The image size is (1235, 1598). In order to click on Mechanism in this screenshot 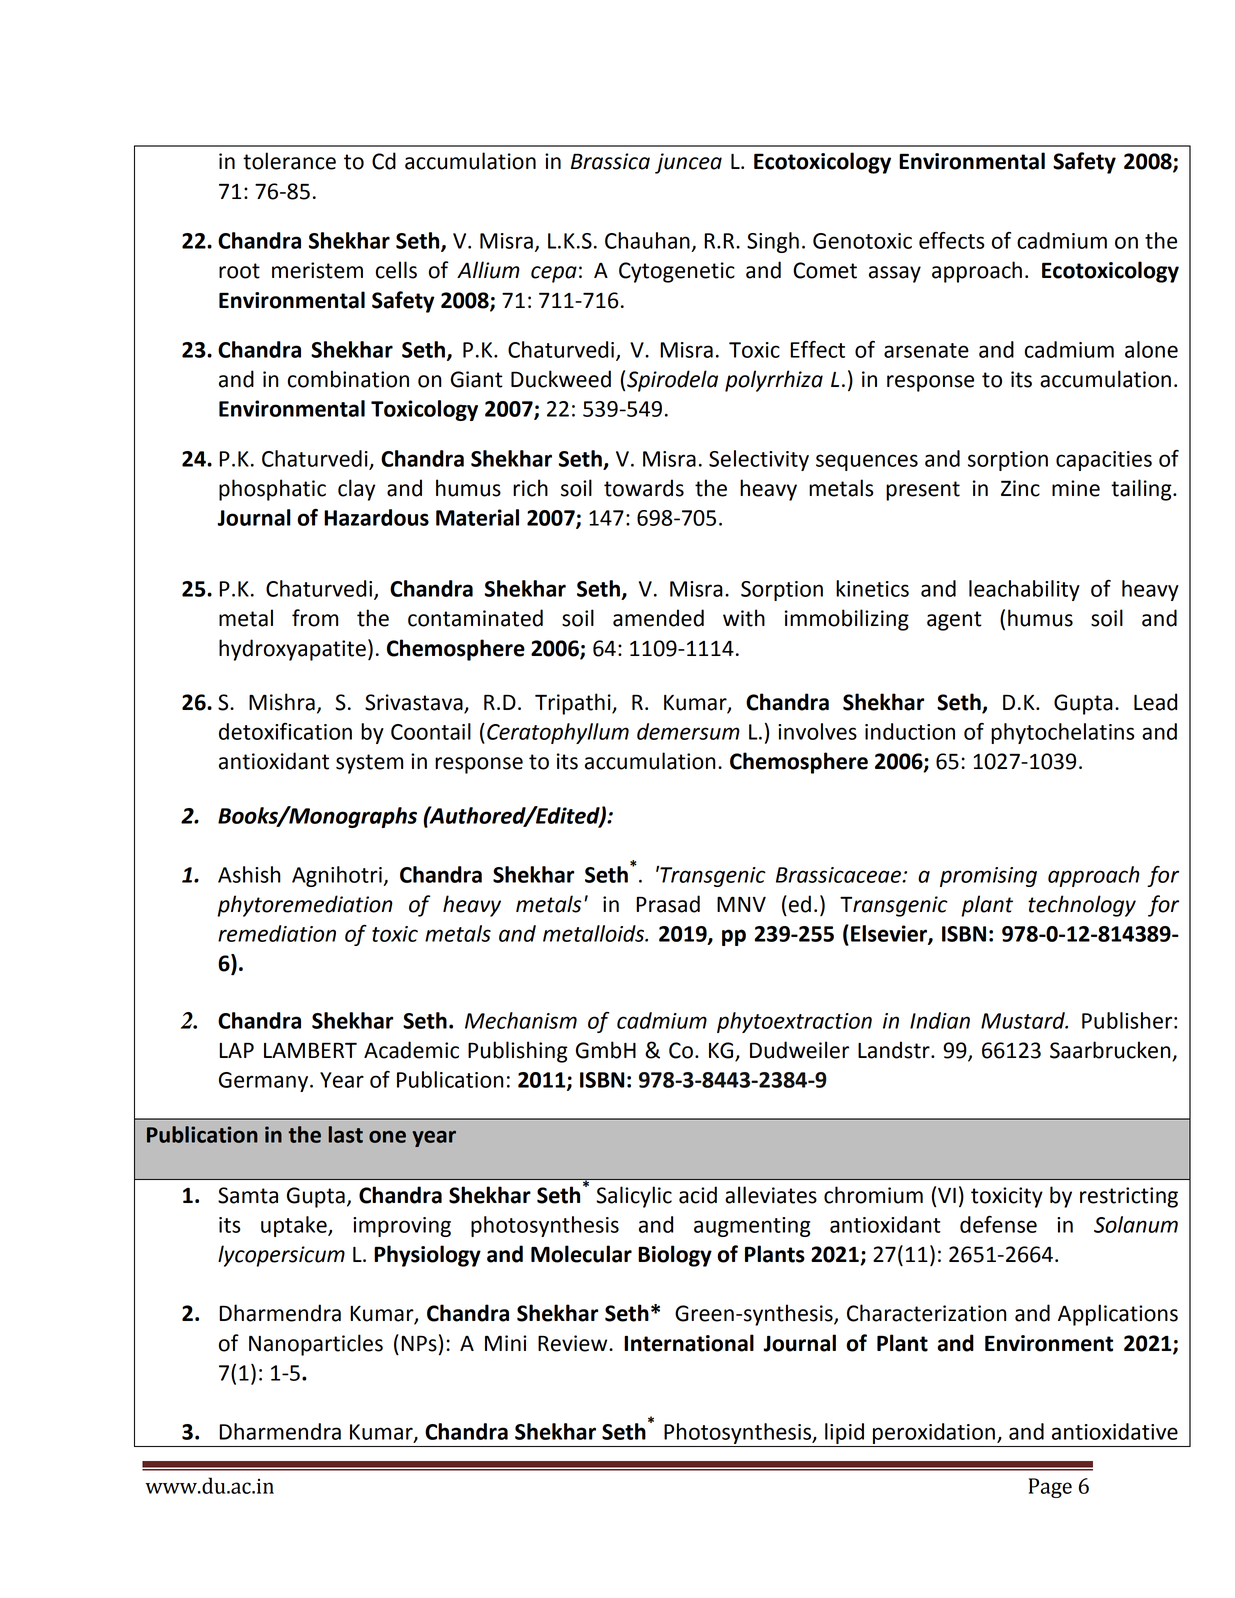, I will do `click(521, 1020)`.
